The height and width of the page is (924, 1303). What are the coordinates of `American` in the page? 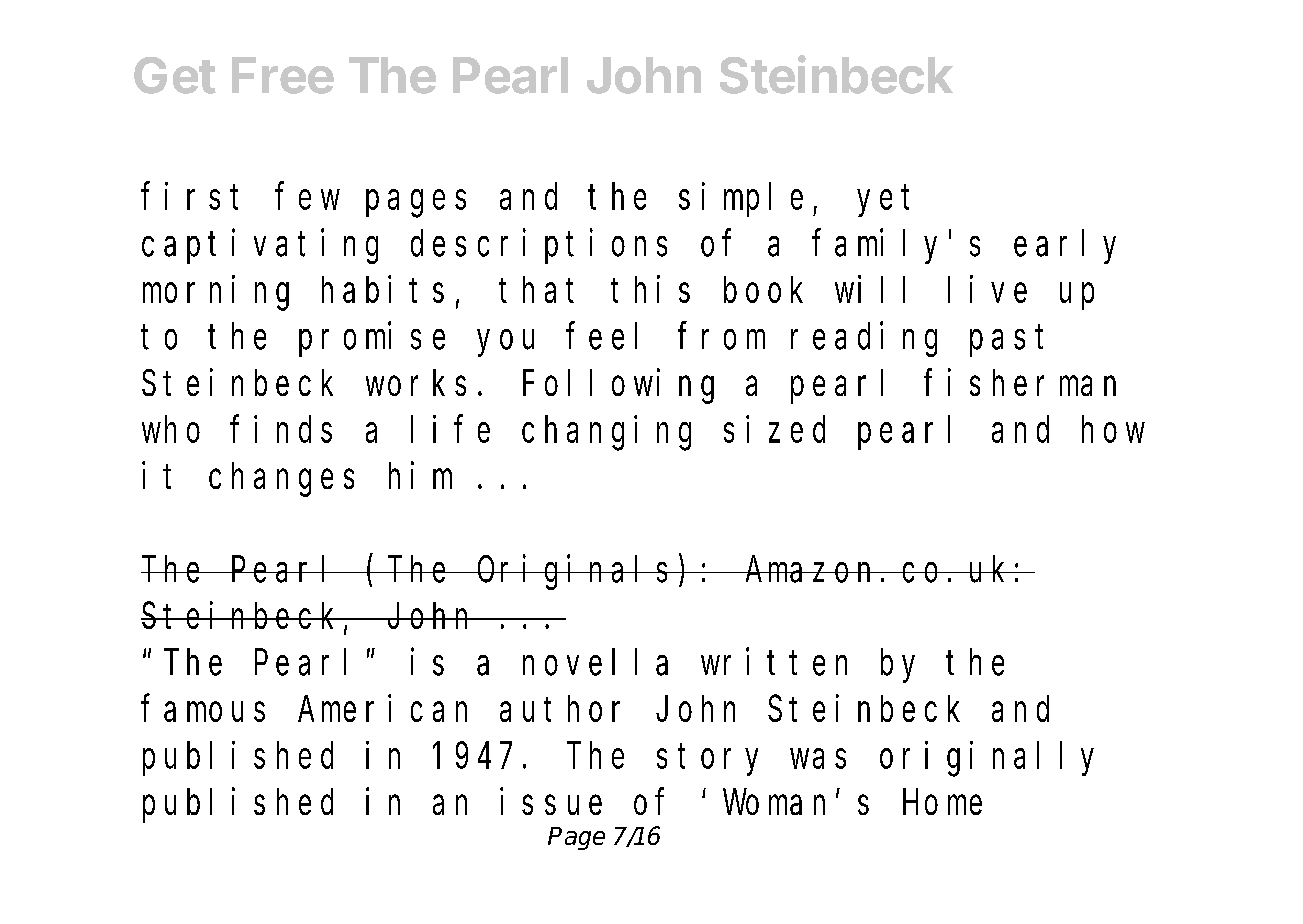 It's located at (382, 708).
